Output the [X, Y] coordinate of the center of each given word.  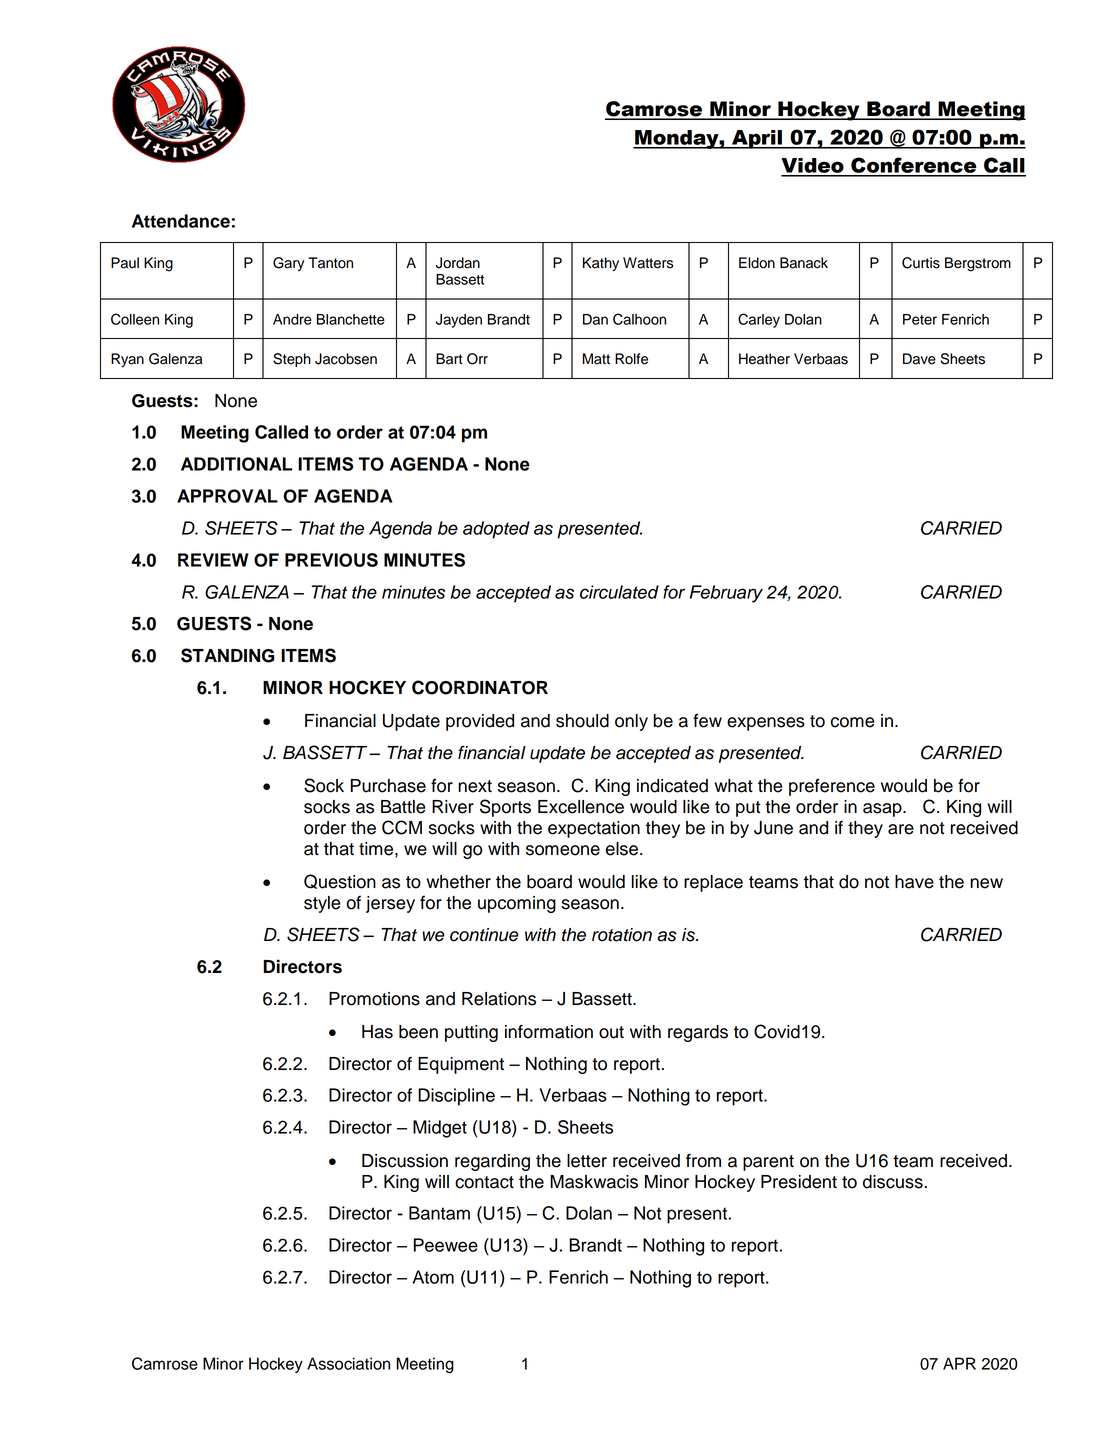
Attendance [181, 221]
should [582, 721]
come [853, 722]
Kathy [601, 264]
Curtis [921, 263]
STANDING [227, 655]
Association [348, 1363]
